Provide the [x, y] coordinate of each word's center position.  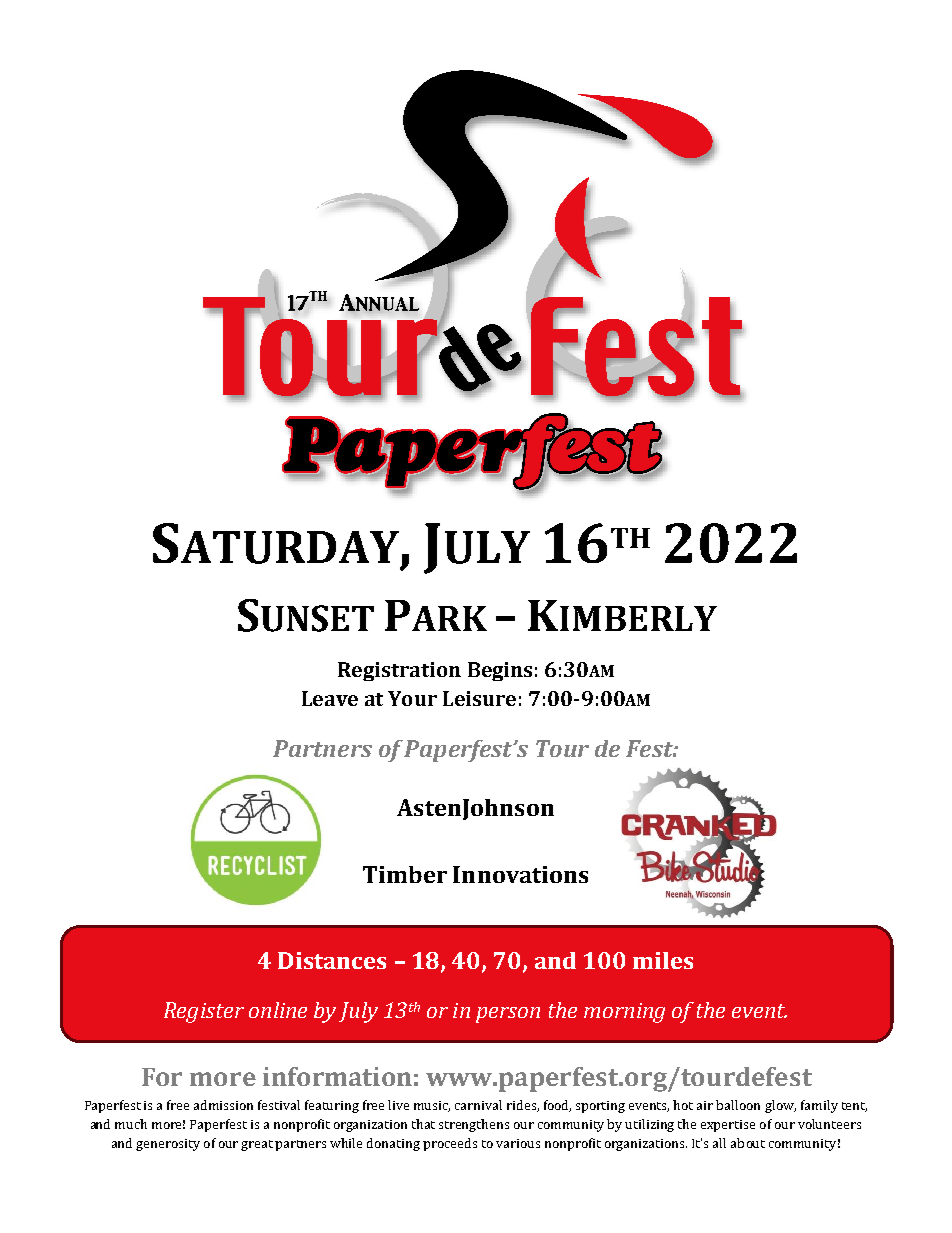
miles [663, 960]
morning [624, 1013]
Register [204, 1012]
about [748, 1143]
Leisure [479, 698]
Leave [330, 698]
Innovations [520, 874]
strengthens [474, 1125]
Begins [500, 671]
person [508, 1015]
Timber [405, 874]
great [258, 1145]
